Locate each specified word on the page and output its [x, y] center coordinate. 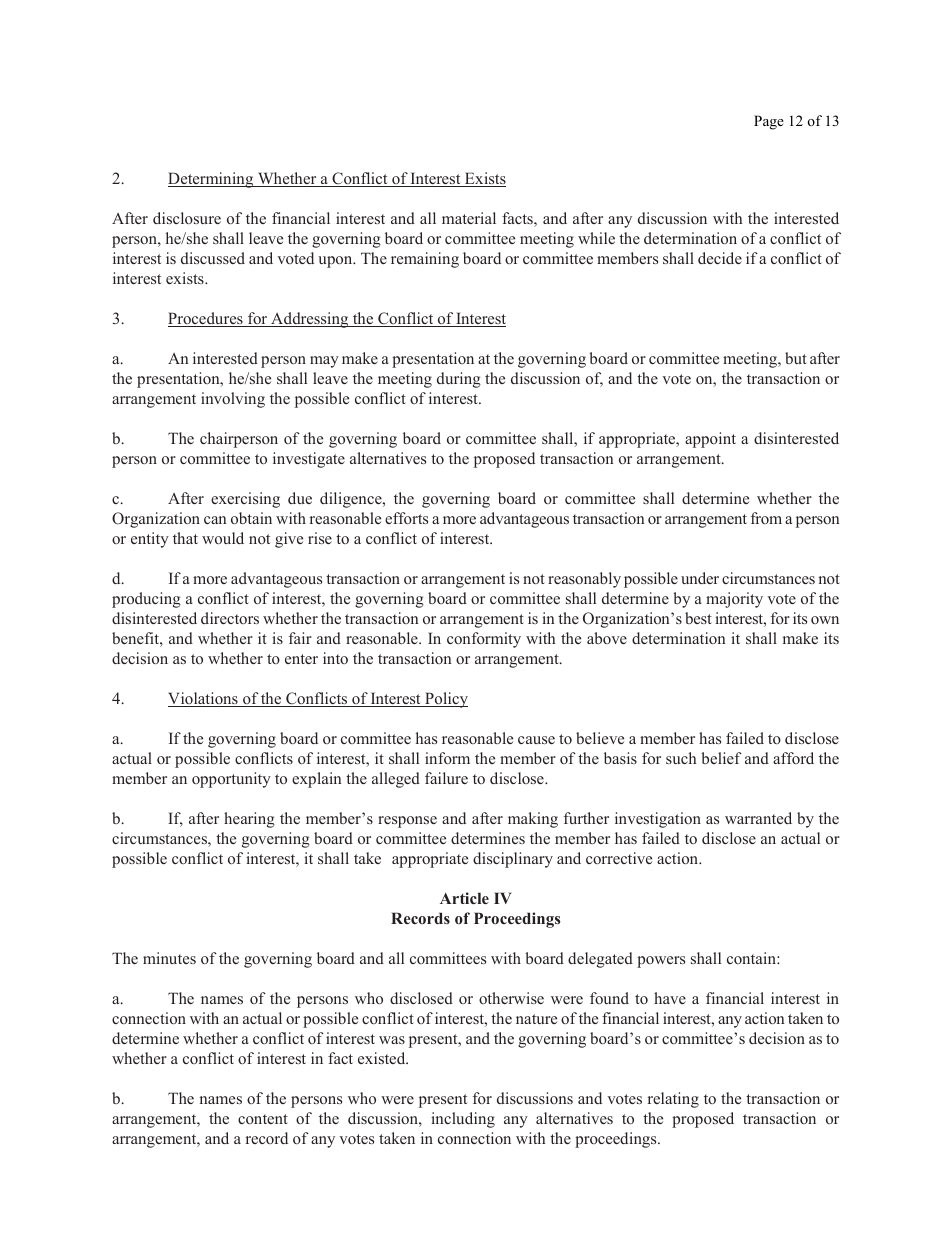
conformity [484, 640]
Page [769, 122]
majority [734, 600]
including [463, 1120]
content [263, 1119]
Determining [212, 180]
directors [230, 618]
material [469, 218]
